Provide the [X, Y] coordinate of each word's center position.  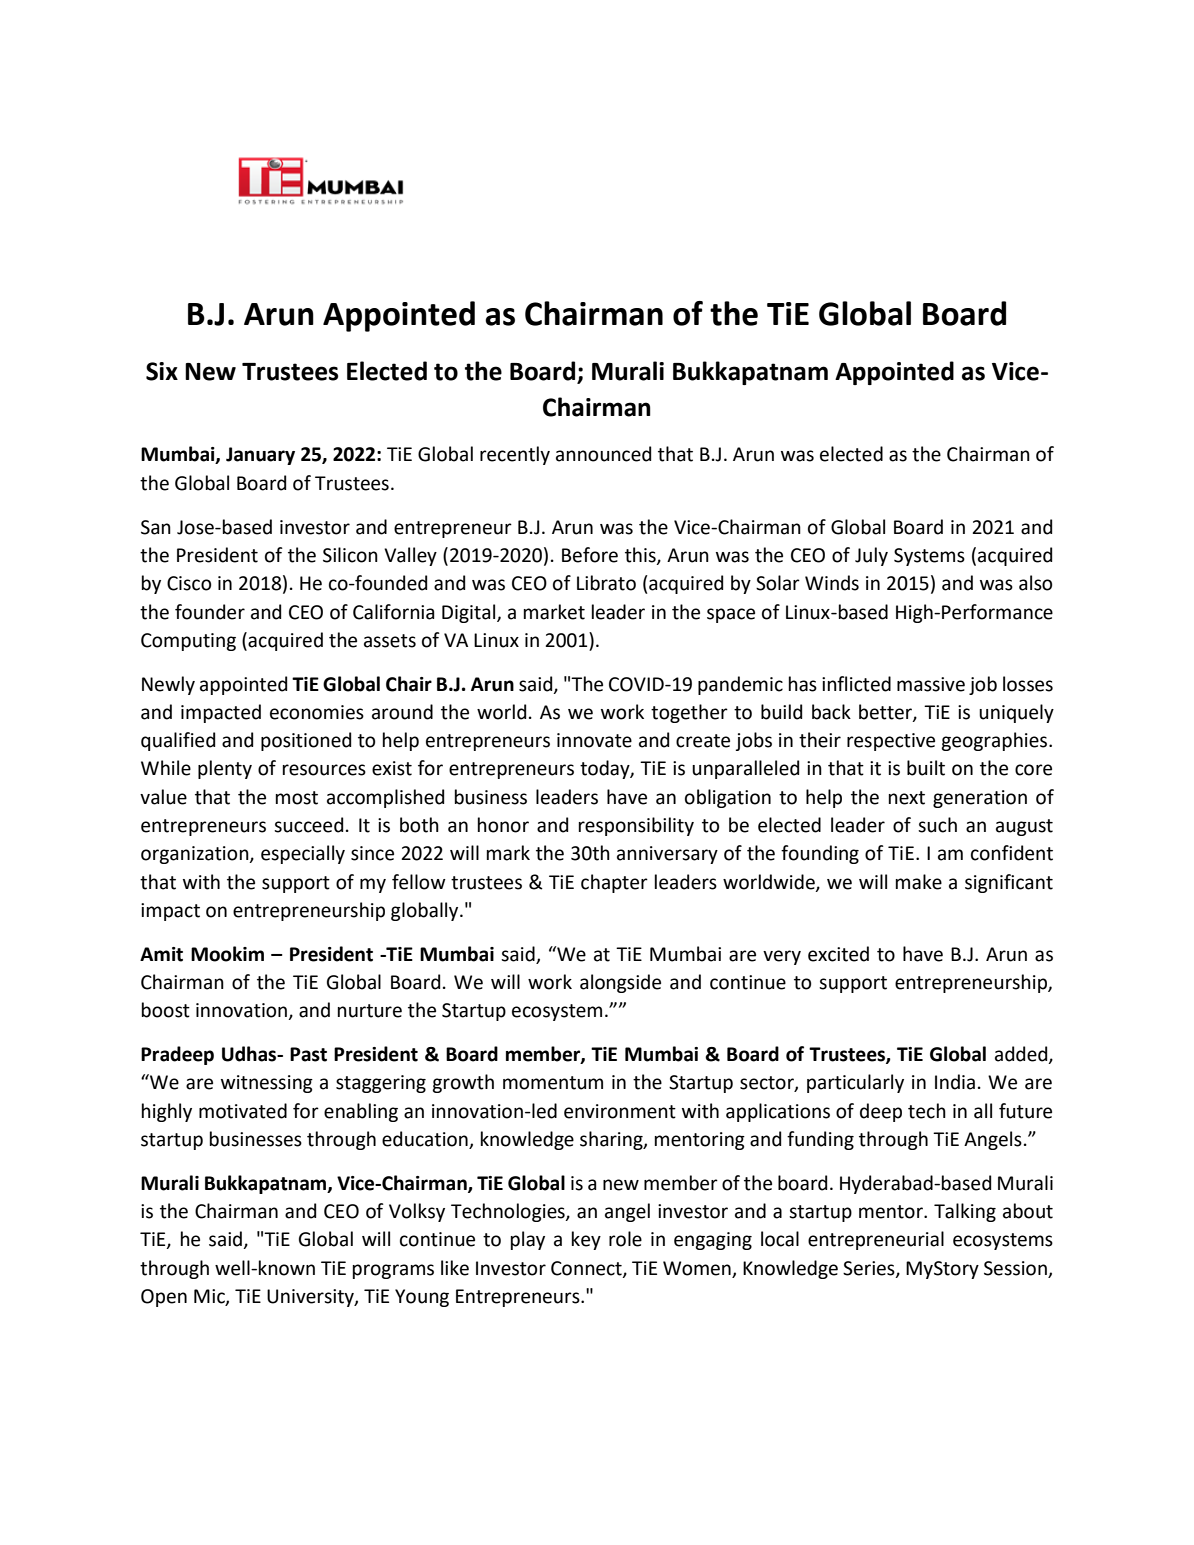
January [260, 456]
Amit [161, 954]
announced [603, 454]
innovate [594, 740]
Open [164, 1298]
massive [931, 684]
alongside [620, 983]
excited [838, 954]
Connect [587, 1269]
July [871, 556]
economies [317, 712]
